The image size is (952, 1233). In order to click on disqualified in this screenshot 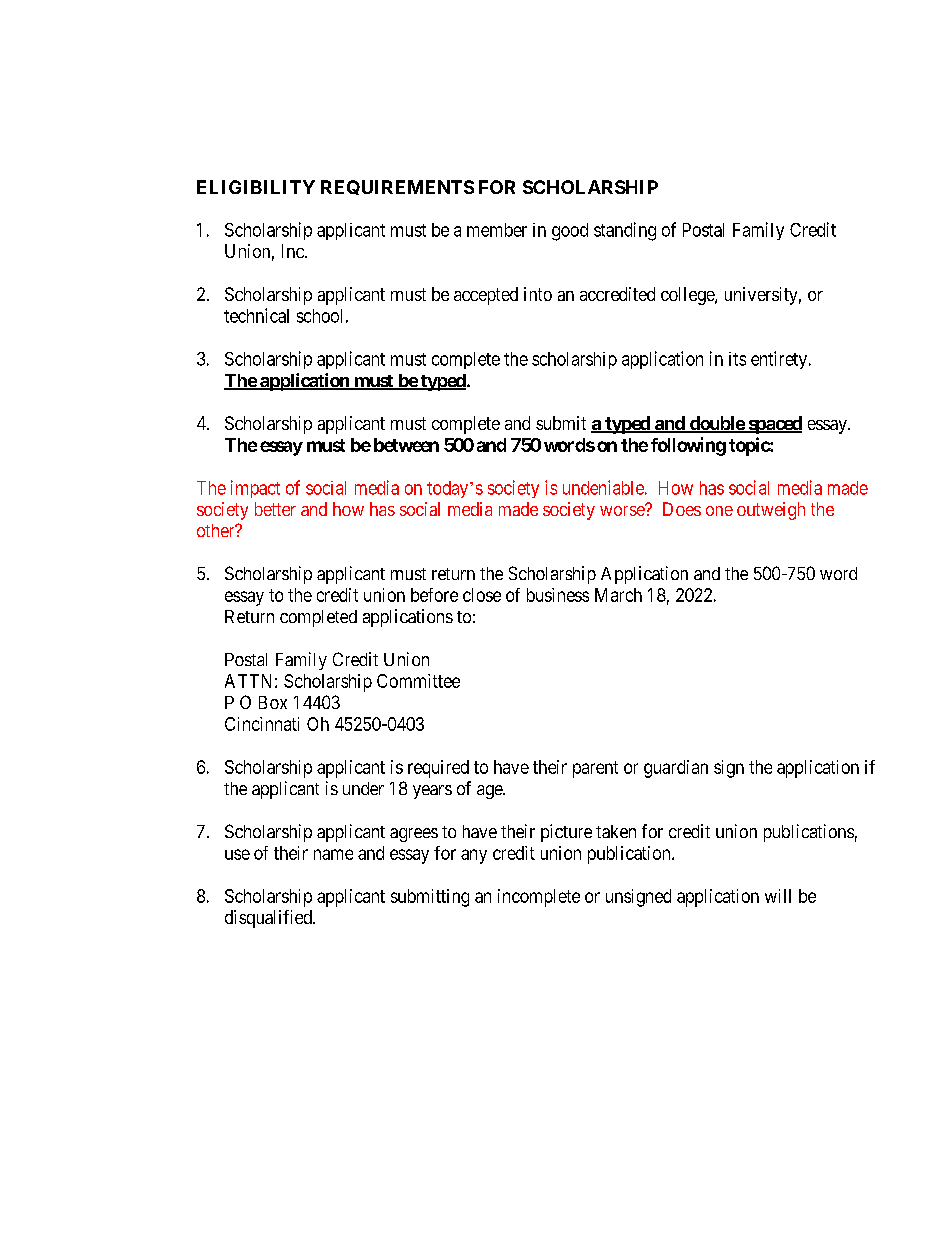, I will do `click(269, 919)`.
